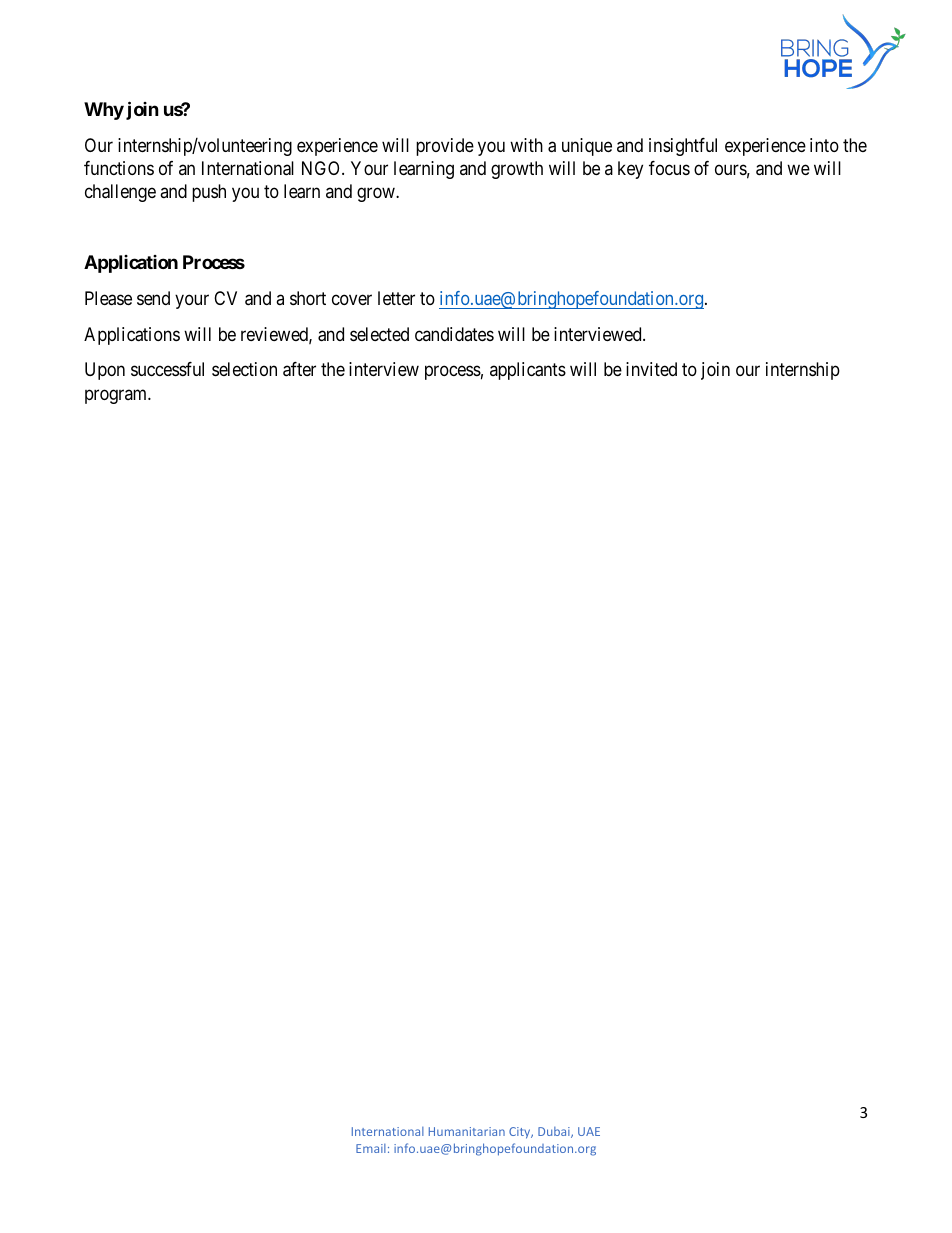  What do you see at coordinates (467, 1131) in the screenshot?
I see `Humanitarian` at bounding box center [467, 1131].
